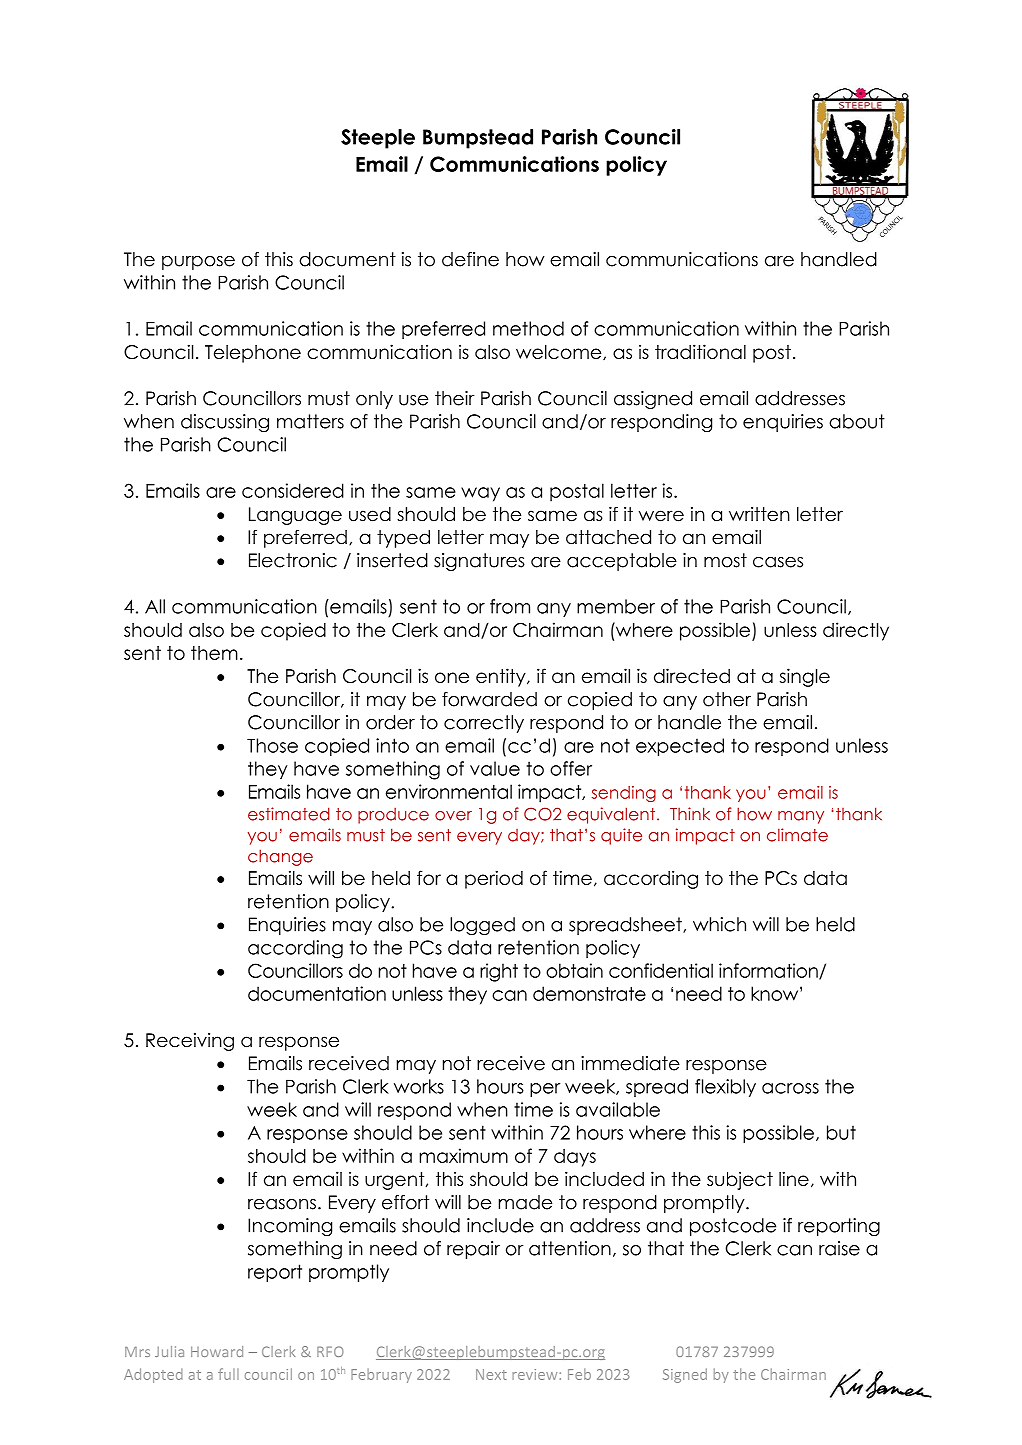 This document has width=1022, height=1445. Describe the element at coordinates (198, 263) in the document. I see `purpose` at that location.
